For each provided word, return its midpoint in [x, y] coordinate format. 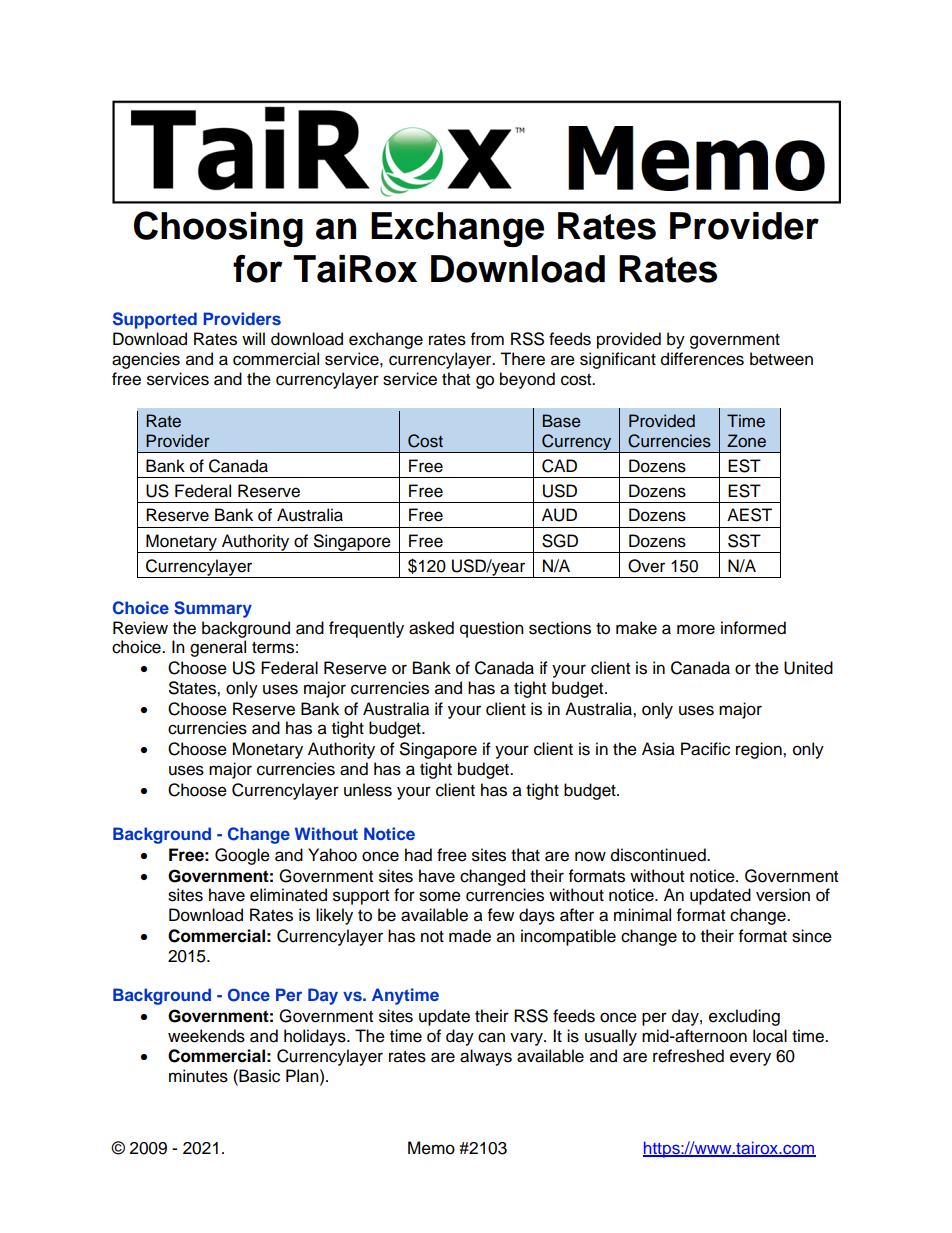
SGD [560, 541]
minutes [198, 1076]
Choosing [218, 229]
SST [744, 541]
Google [242, 856]
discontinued [659, 855]
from [487, 339]
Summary [213, 609]
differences [702, 359]
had [418, 855]
